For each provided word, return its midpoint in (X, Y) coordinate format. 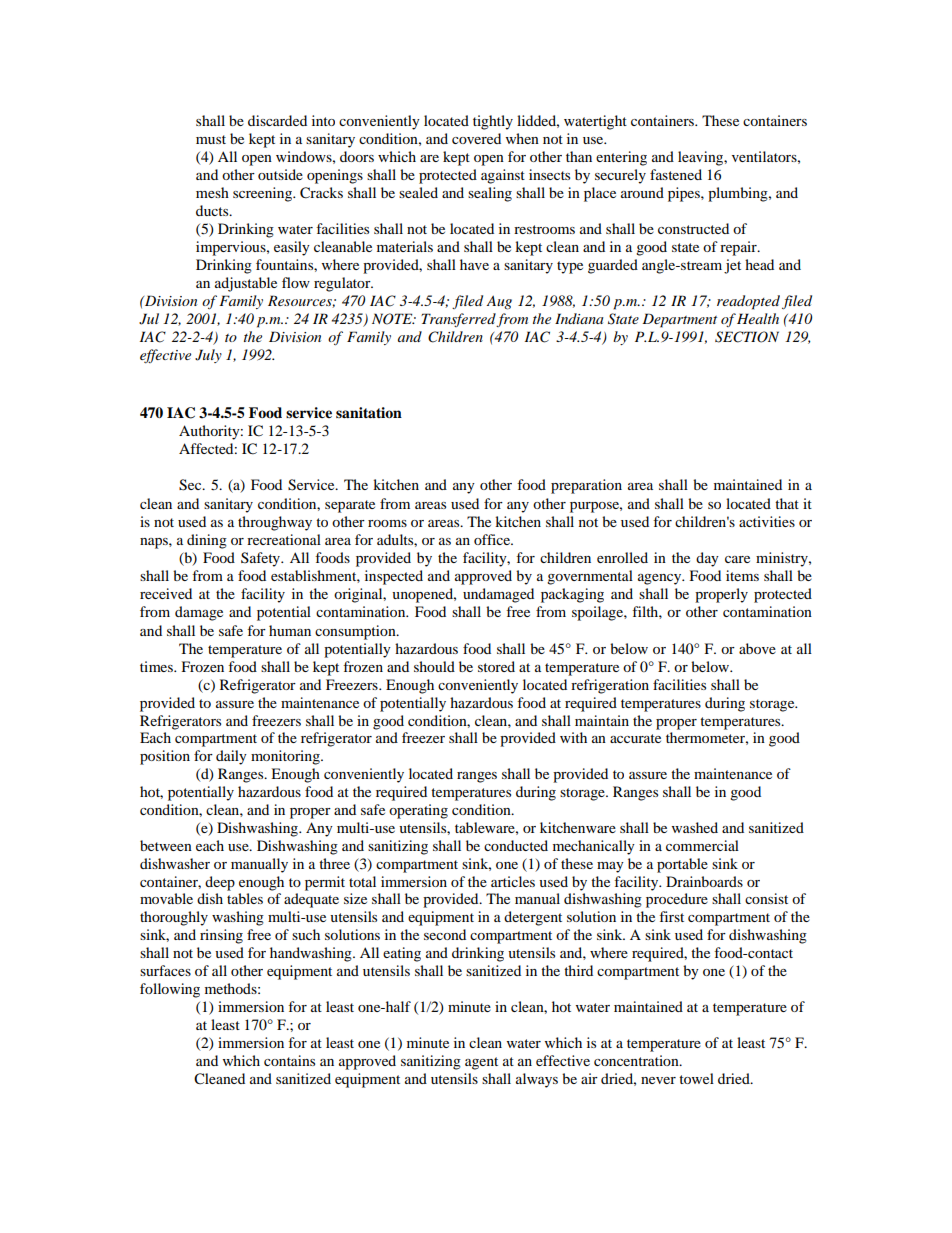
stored (496, 666)
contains (289, 1060)
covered (476, 138)
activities (767, 521)
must (211, 139)
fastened (676, 174)
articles (513, 881)
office (493, 539)
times (157, 666)
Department (679, 320)
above (757, 648)
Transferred (459, 320)
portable (682, 865)
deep (220, 883)
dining (207, 541)
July (208, 356)
